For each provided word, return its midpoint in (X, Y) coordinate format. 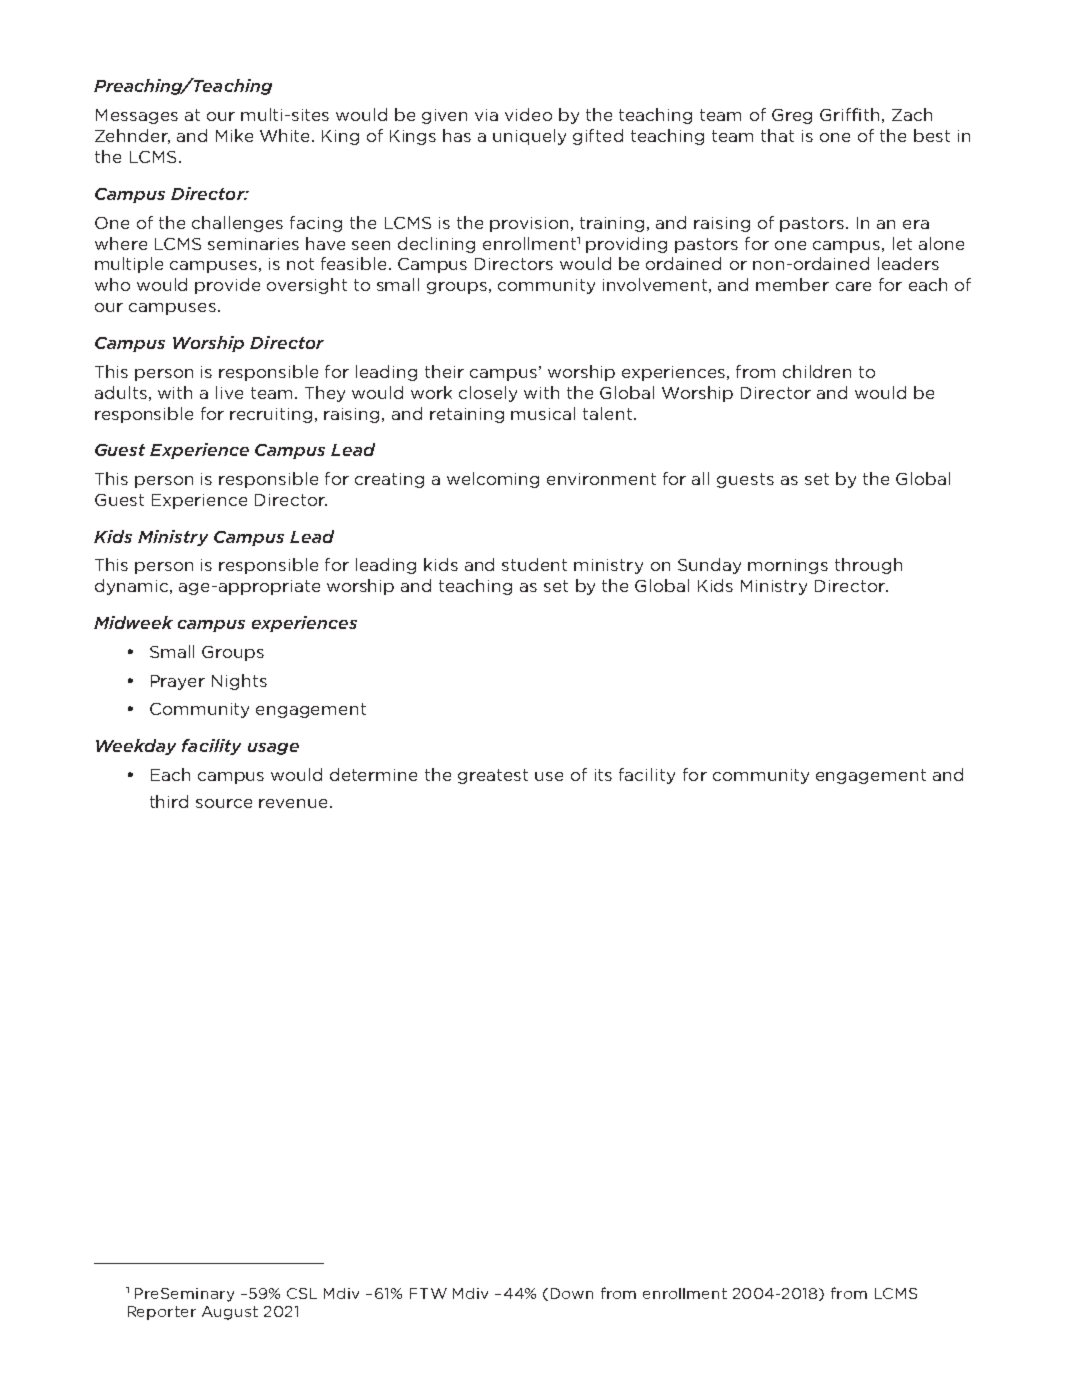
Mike (234, 135)
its (603, 775)
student (534, 564)
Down (572, 1293)
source (224, 803)
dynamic (131, 587)
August (230, 1313)
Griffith (849, 114)
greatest (493, 776)
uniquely (529, 137)
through (868, 566)
